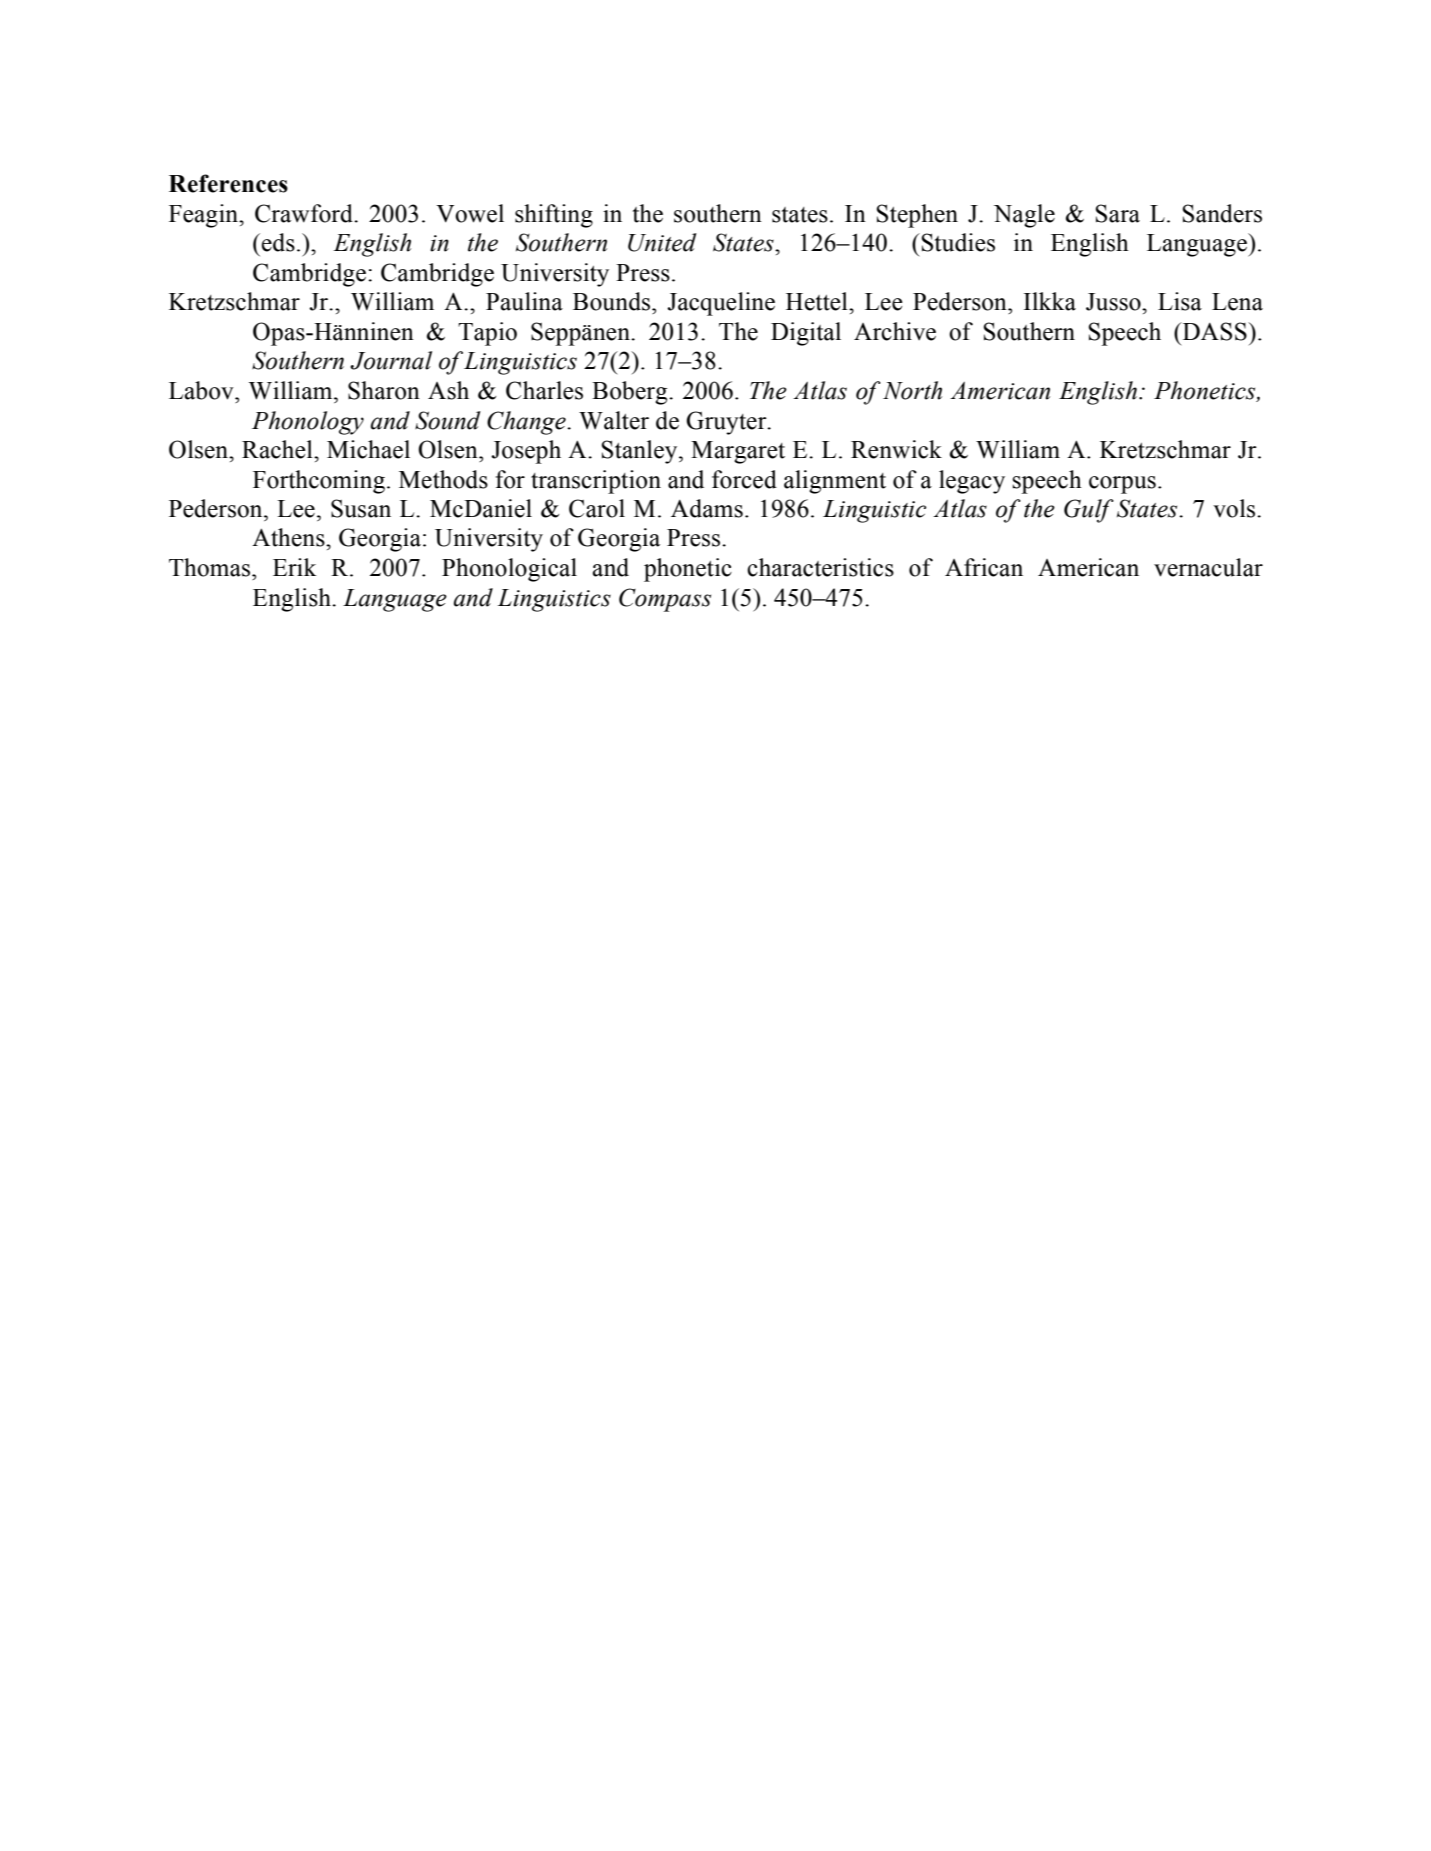 The width and height of the image is (1431, 1851). I want to click on Digital, so click(806, 334).
